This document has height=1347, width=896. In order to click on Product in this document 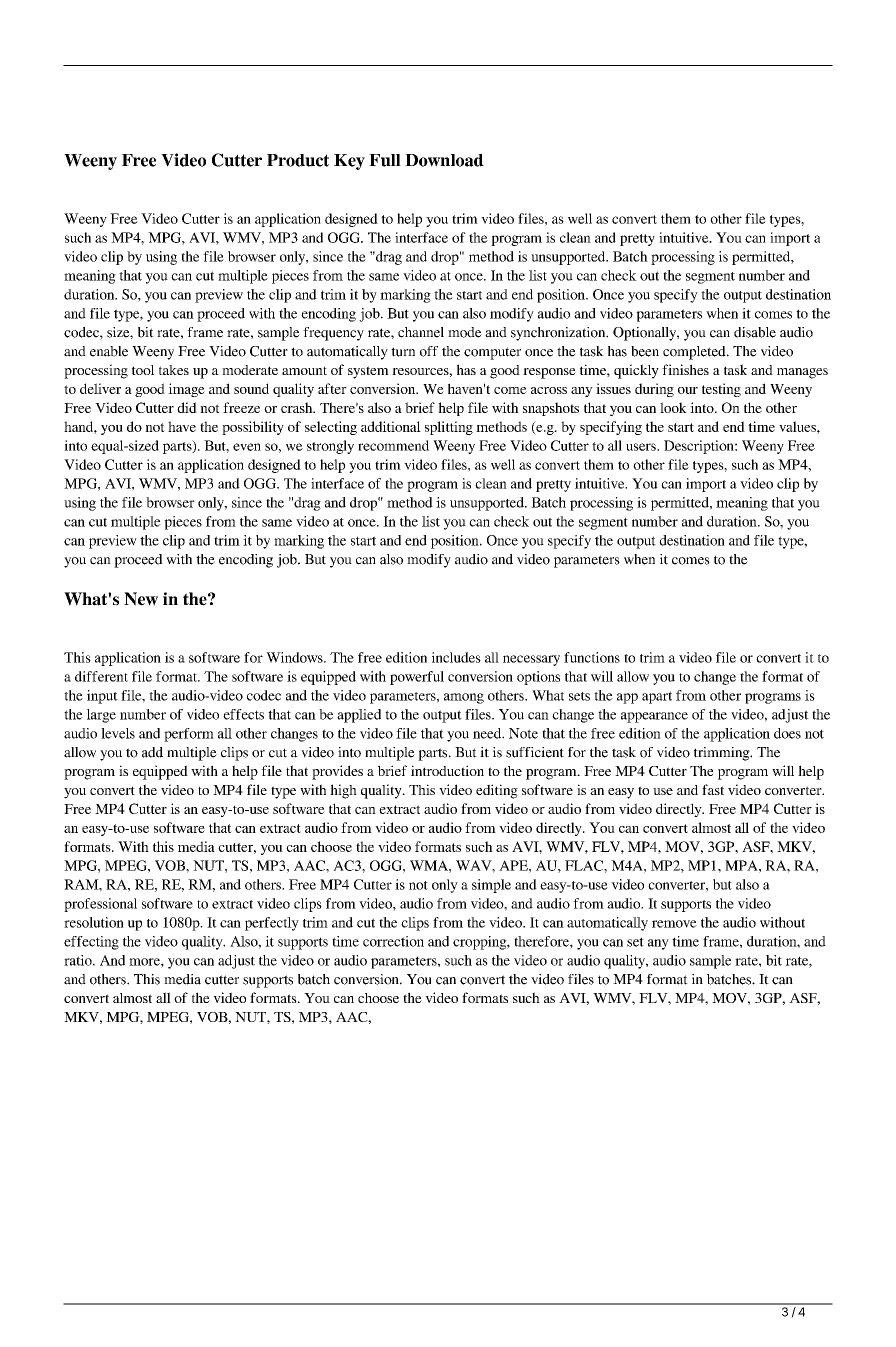, I will do `click(298, 160)`.
